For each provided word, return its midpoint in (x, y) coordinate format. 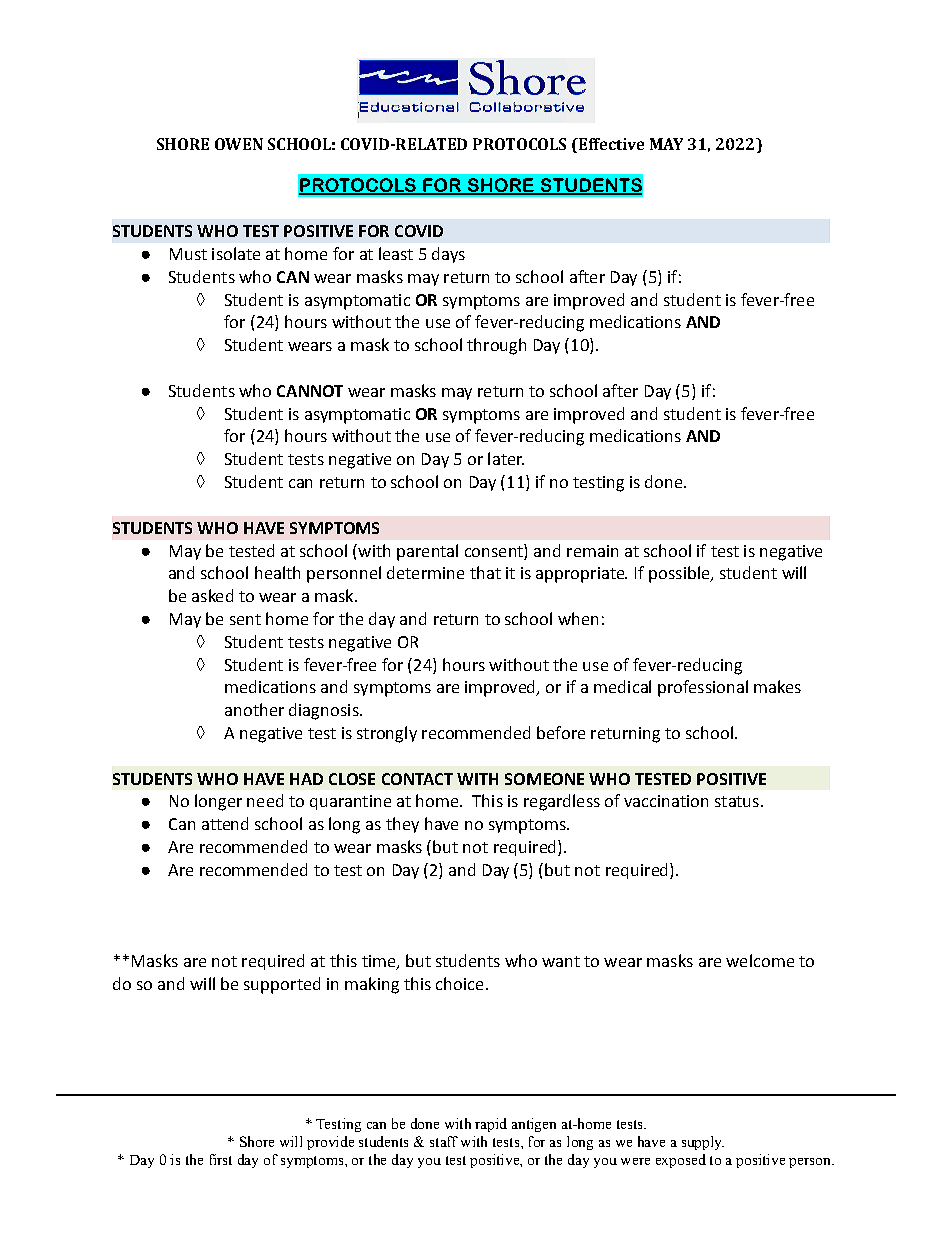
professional (703, 688)
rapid (491, 1125)
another (254, 709)
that (485, 572)
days (448, 255)
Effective (610, 145)
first (221, 1159)
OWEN (239, 144)
